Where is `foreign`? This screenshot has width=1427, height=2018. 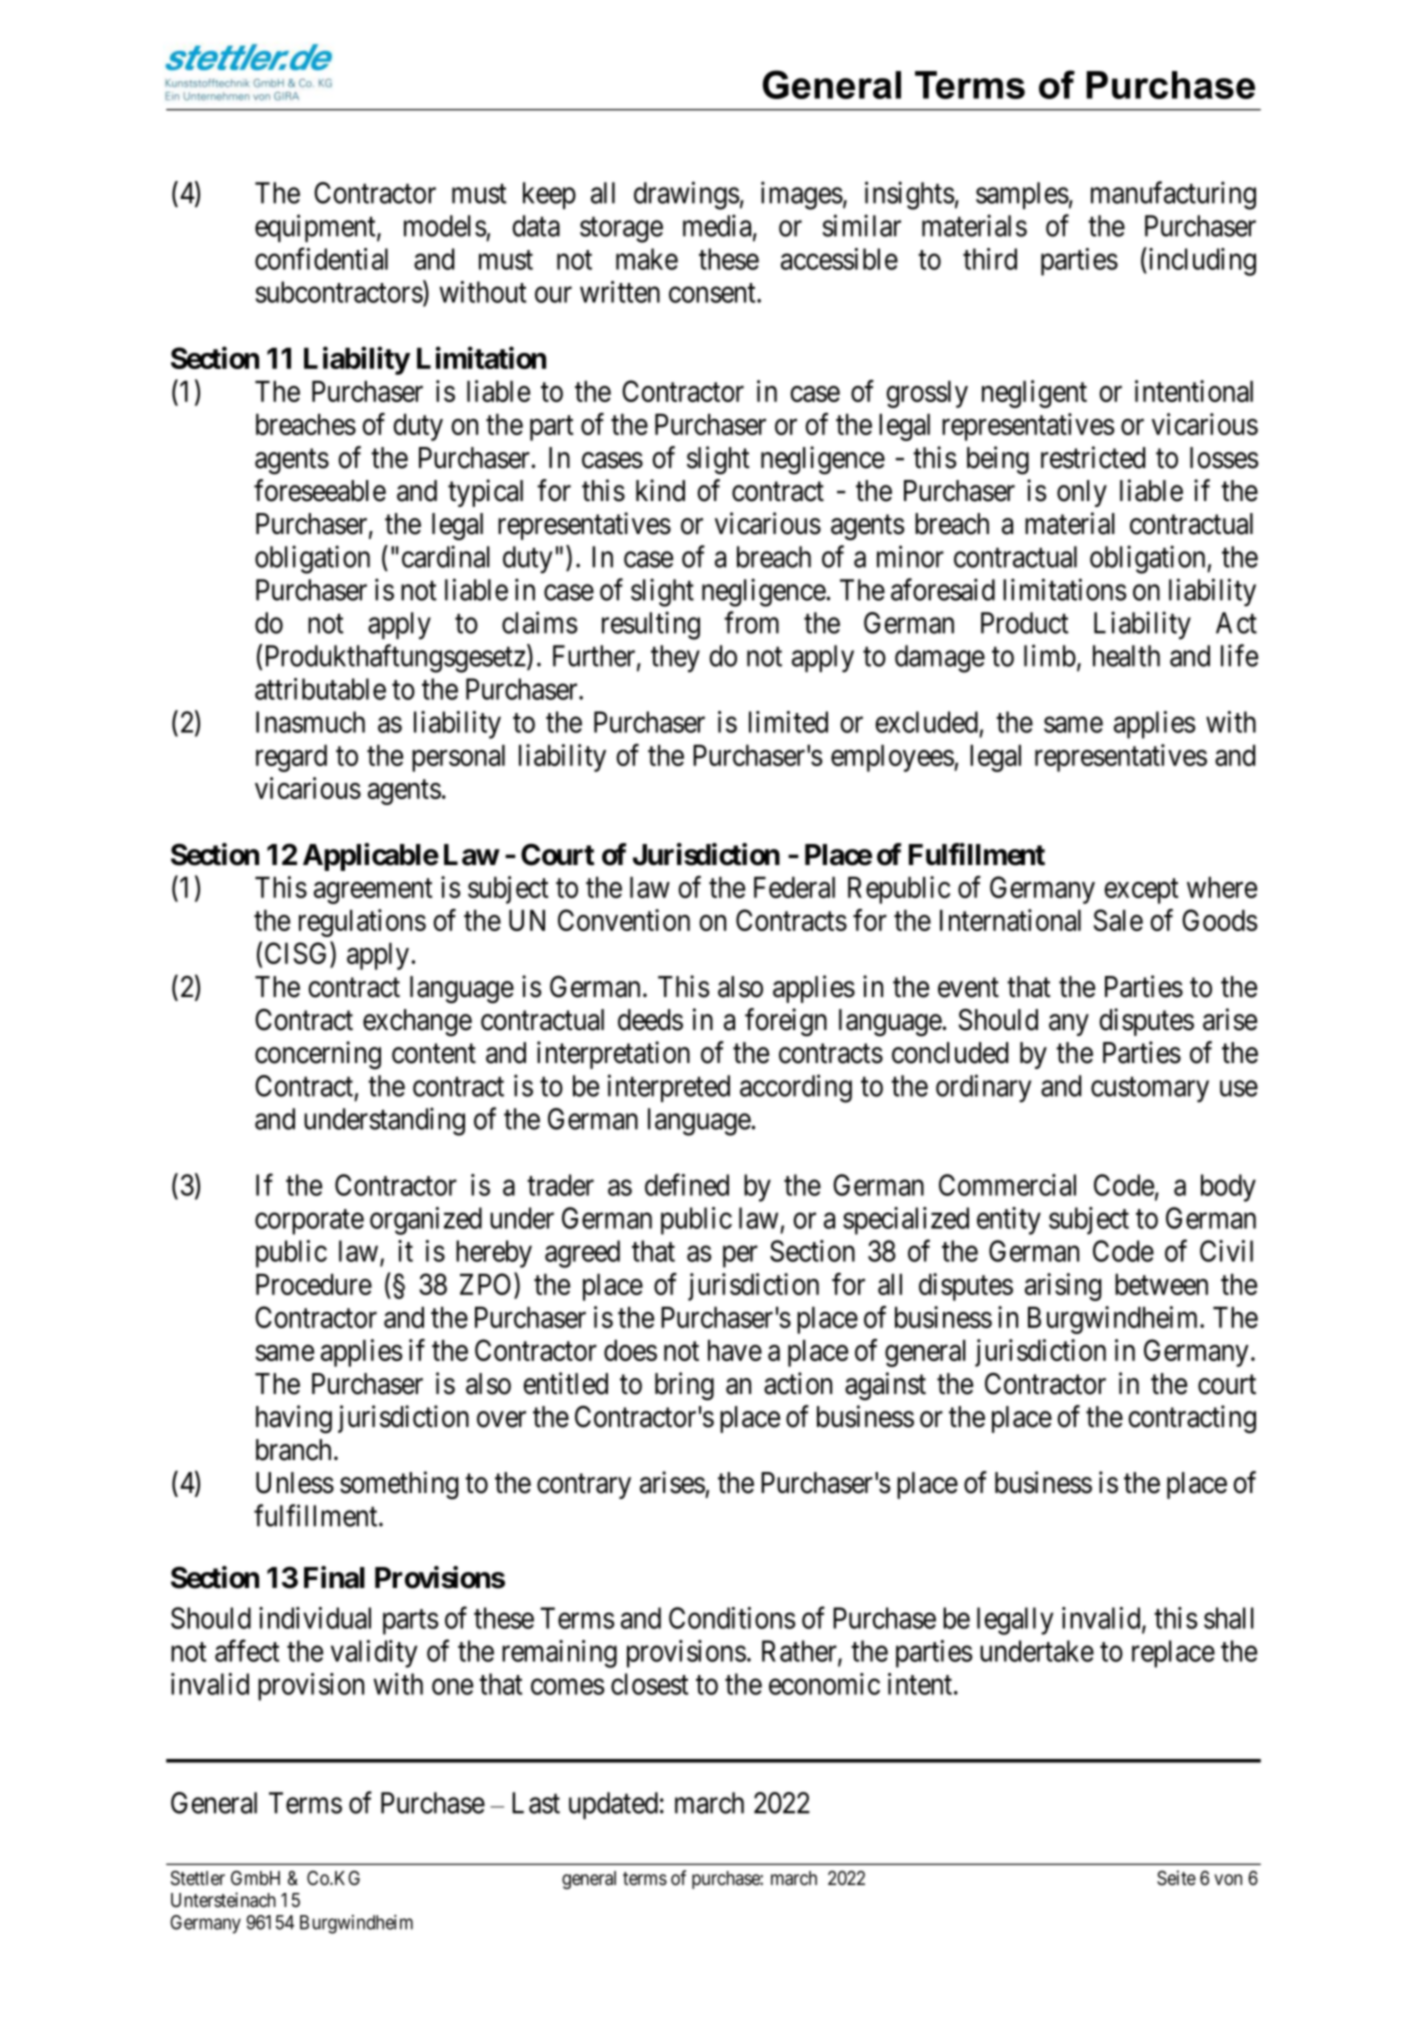 foreign is located at coordinates (786, 1022).
